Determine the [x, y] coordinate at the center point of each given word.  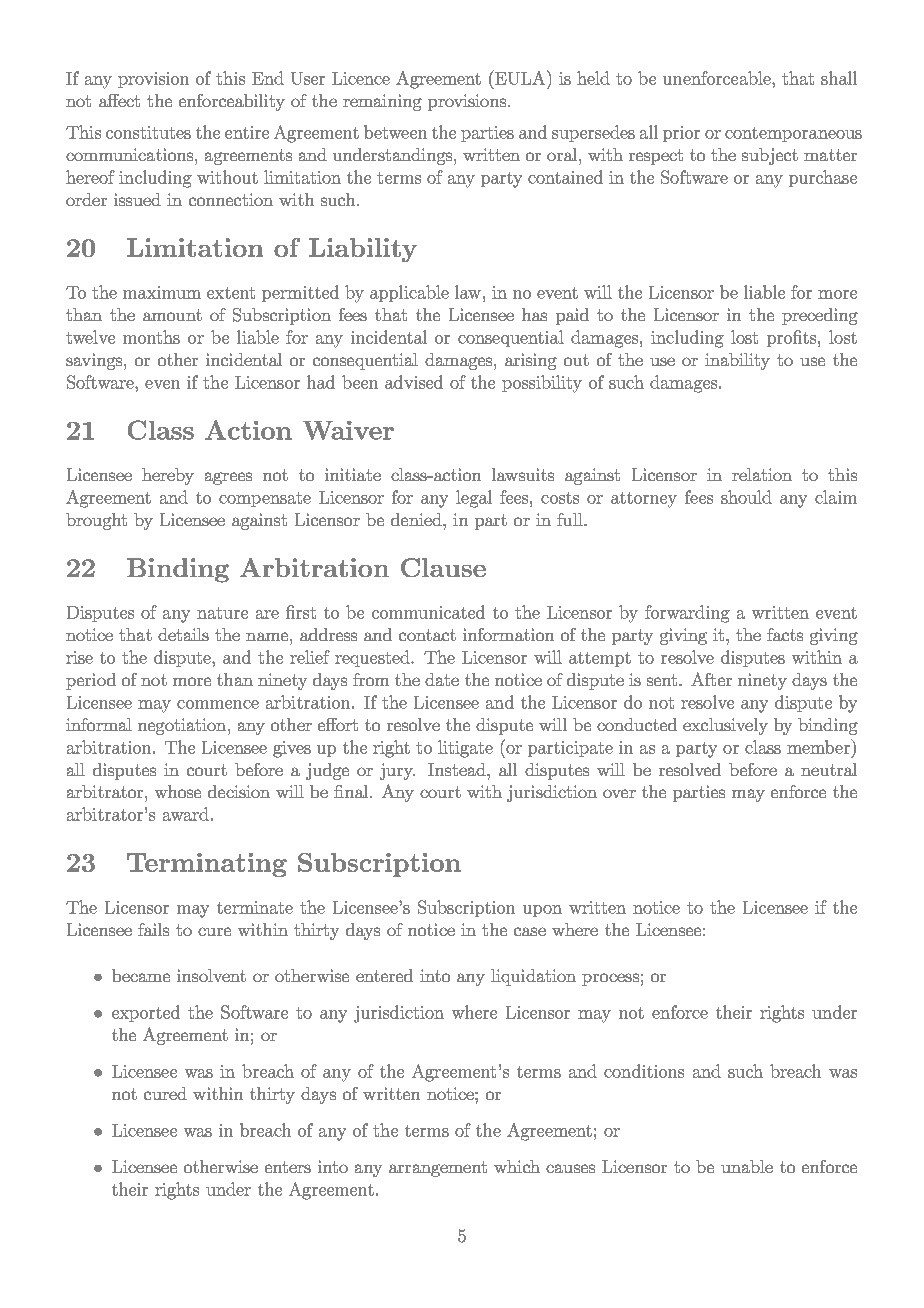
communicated [428, 612]
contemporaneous [793, 134]
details [183, 634]
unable [747, 1166]
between [395, 132]
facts [785, 634]
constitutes [148, 132]
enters [288, 1167]
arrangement [438, 1169]
